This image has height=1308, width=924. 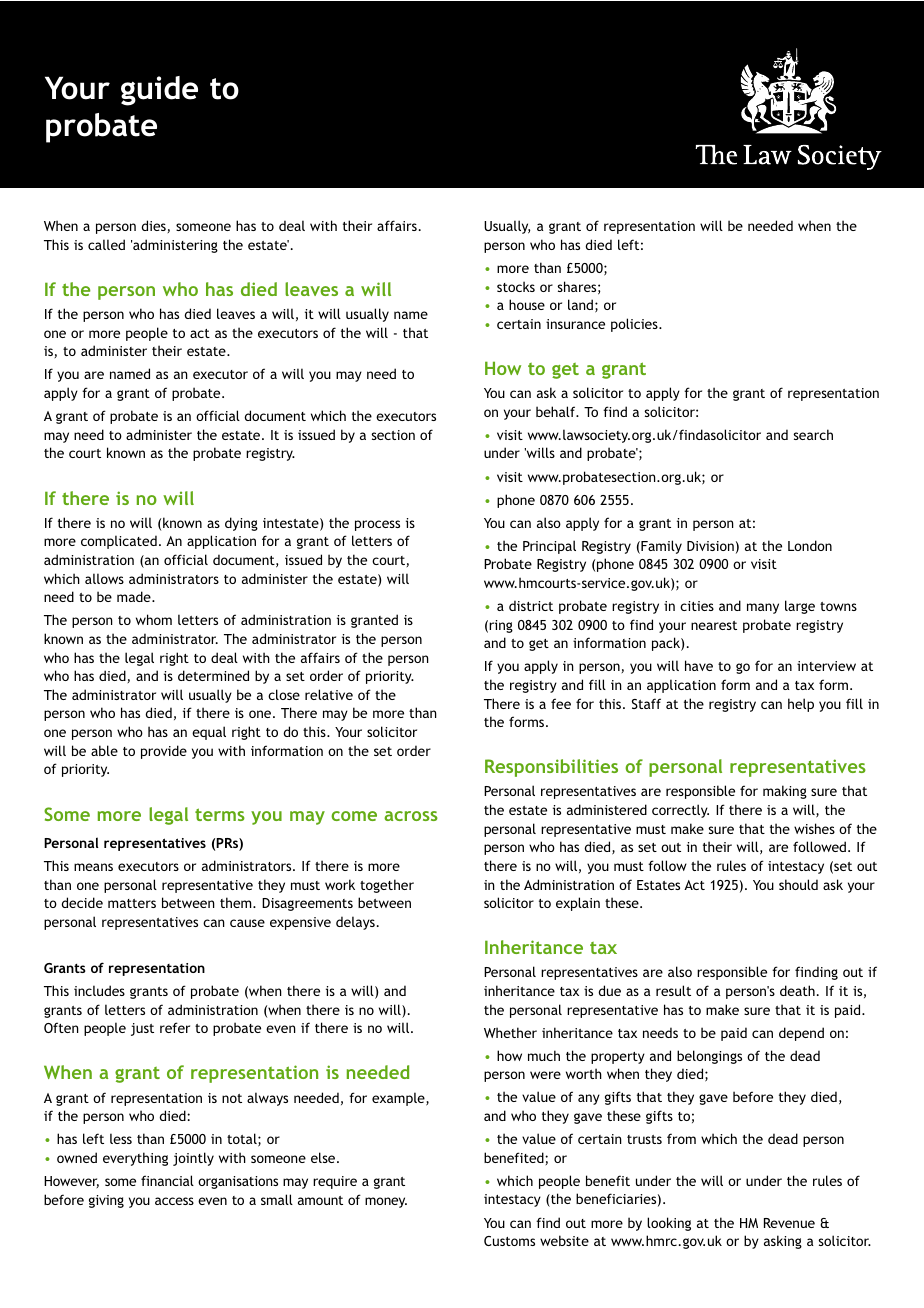 I want to click on called, so click(x=106, y=244).
